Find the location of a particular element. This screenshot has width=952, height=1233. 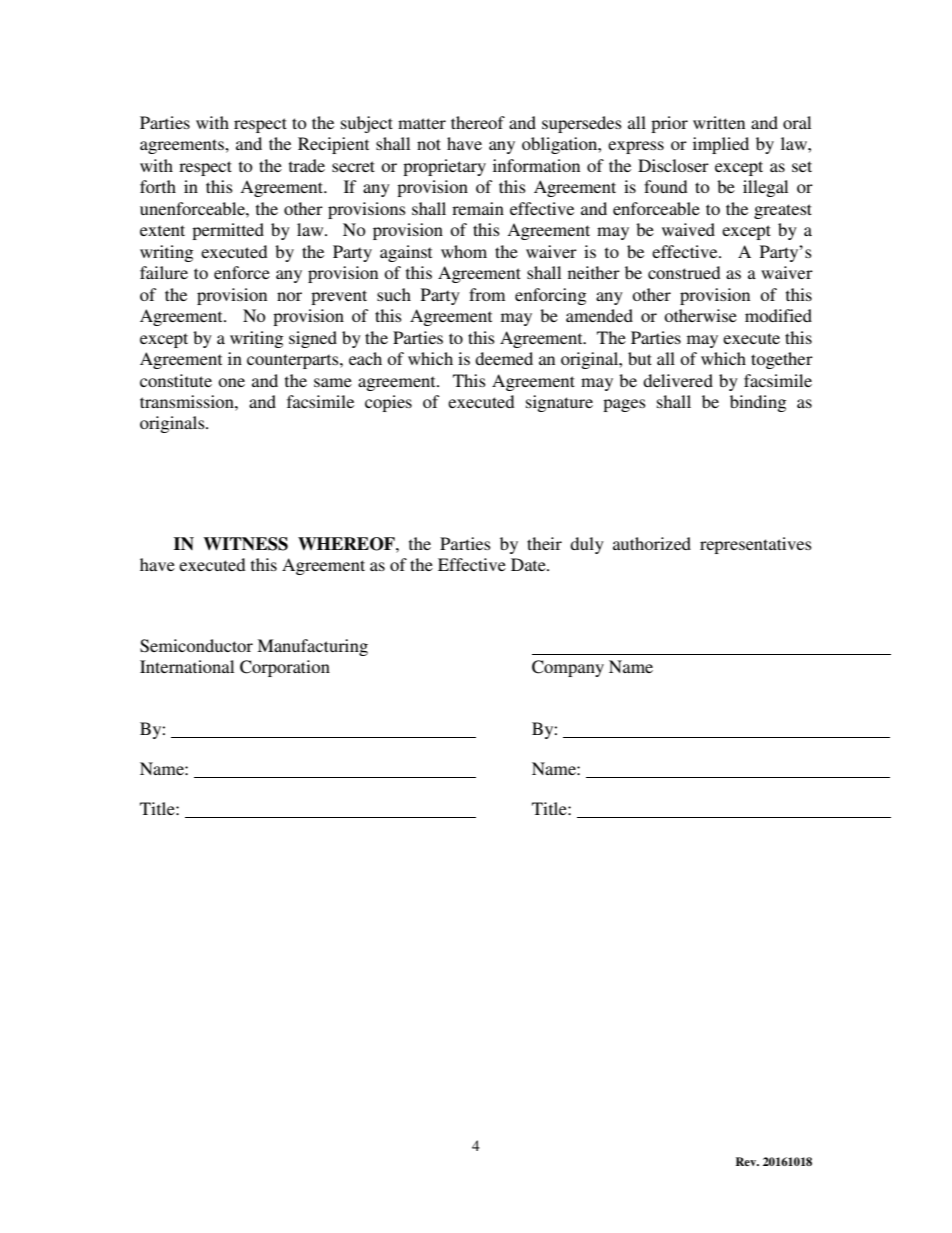

implied is located at coordinates (721, 145).
